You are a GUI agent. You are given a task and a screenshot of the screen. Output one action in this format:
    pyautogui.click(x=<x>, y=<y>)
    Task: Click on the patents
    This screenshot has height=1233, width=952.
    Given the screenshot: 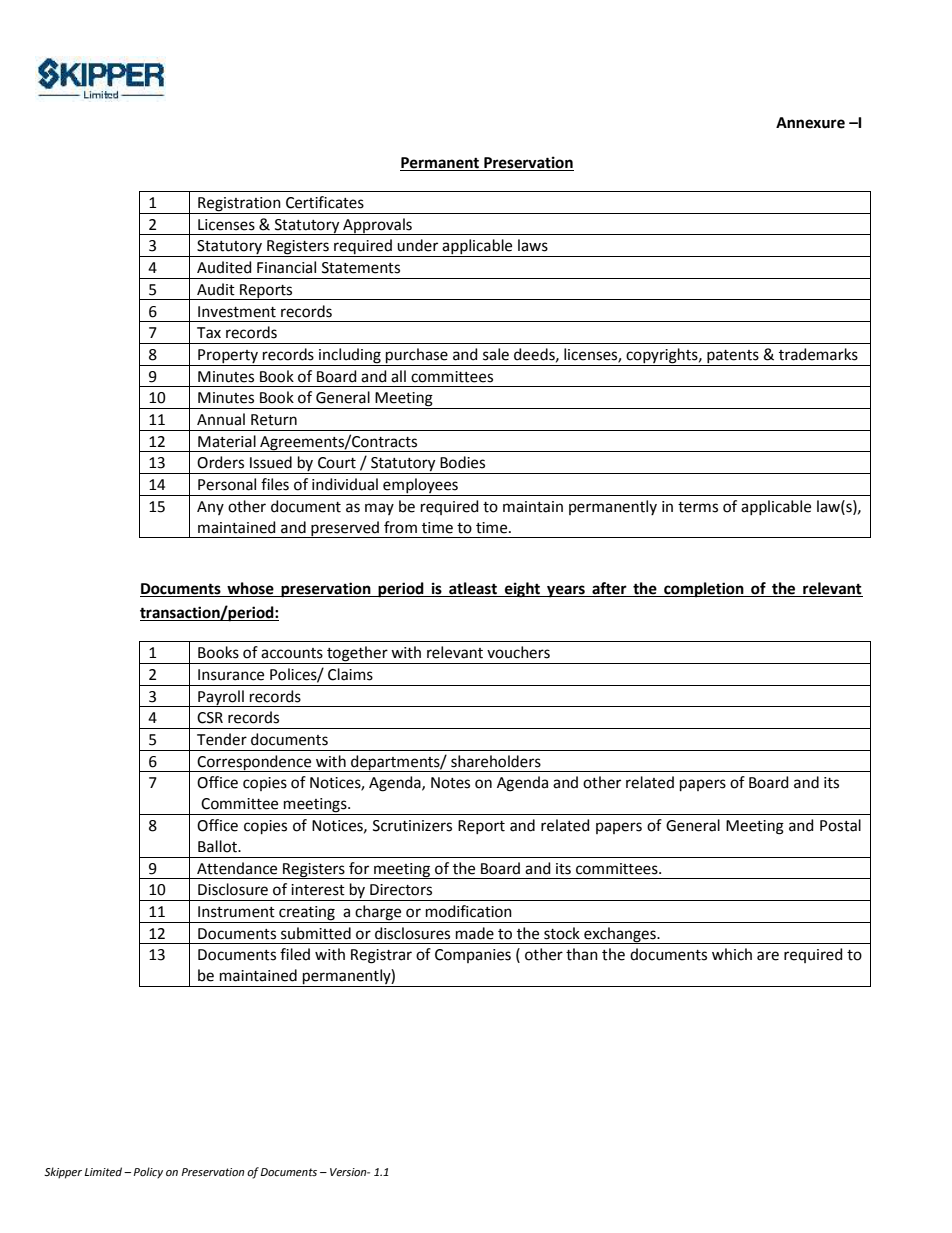 What is the action you would take?
    pyautogui.click(x=733, y=358)
